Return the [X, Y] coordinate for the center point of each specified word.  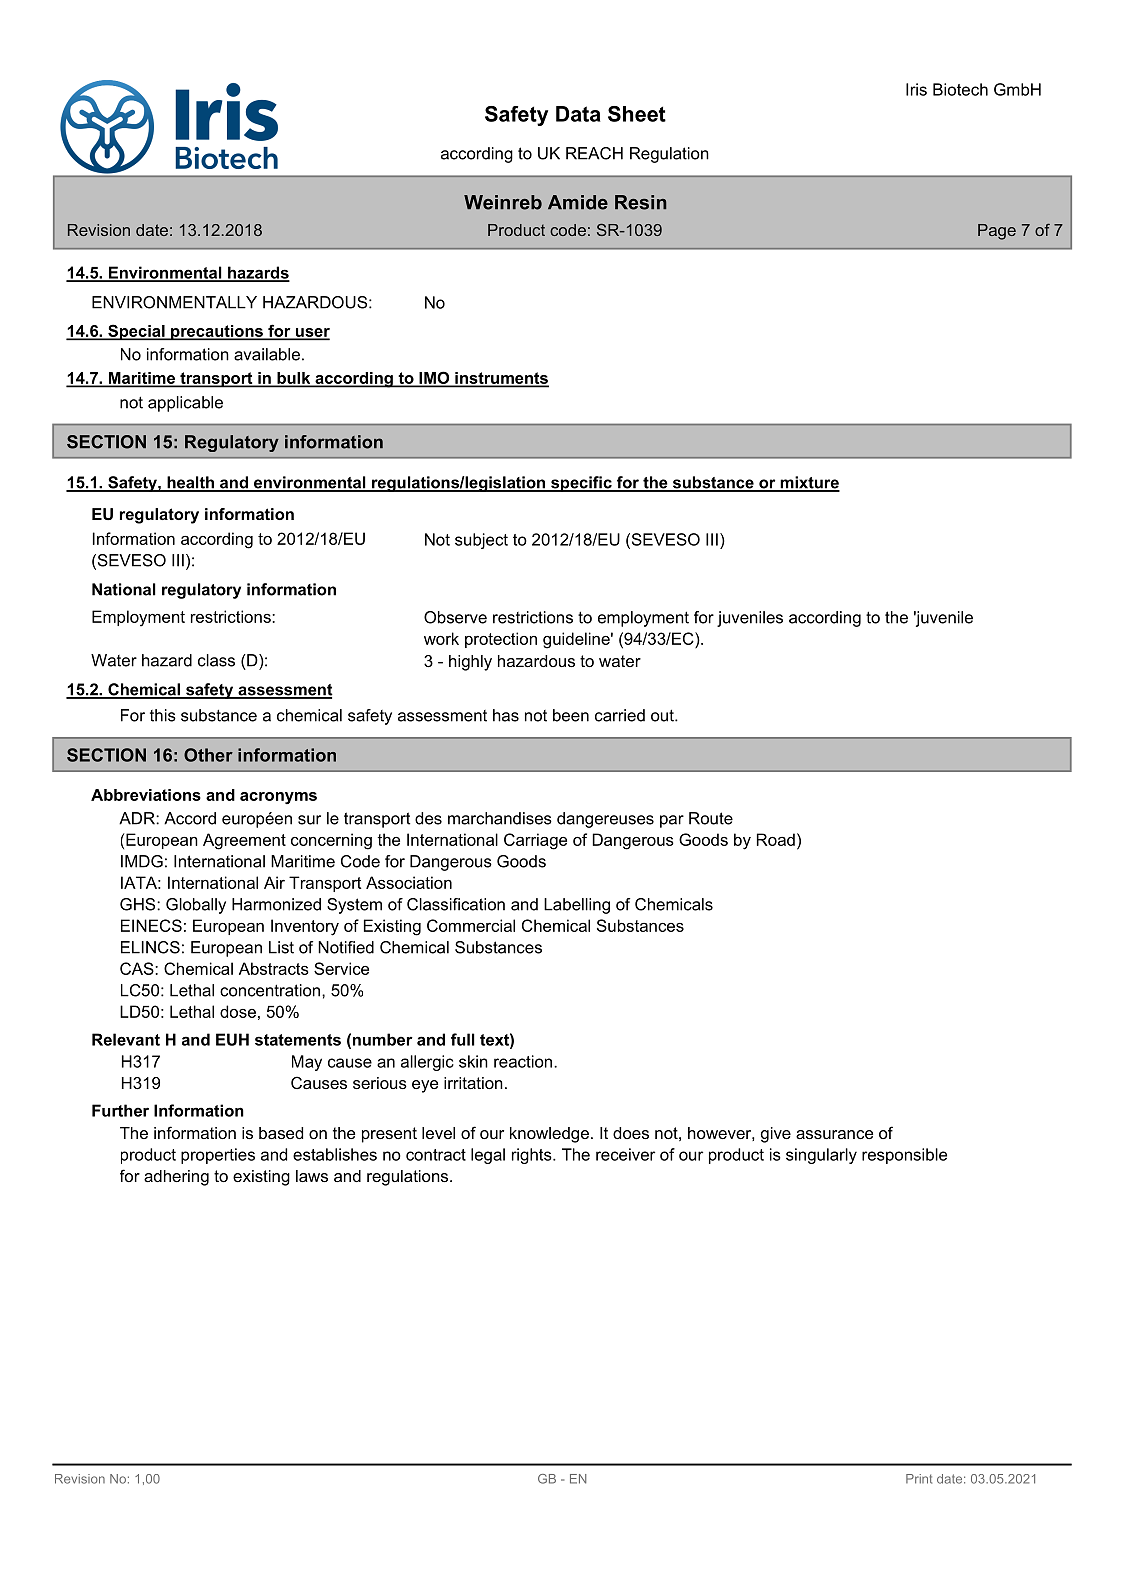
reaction [524, 1061]
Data [578, 114]
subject [481, 541]
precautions [217, 333]
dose [238, 1011]
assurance [834, 1134]
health [190, 483]
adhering [176, 1178]
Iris [916, 89]
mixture [809, 483]
